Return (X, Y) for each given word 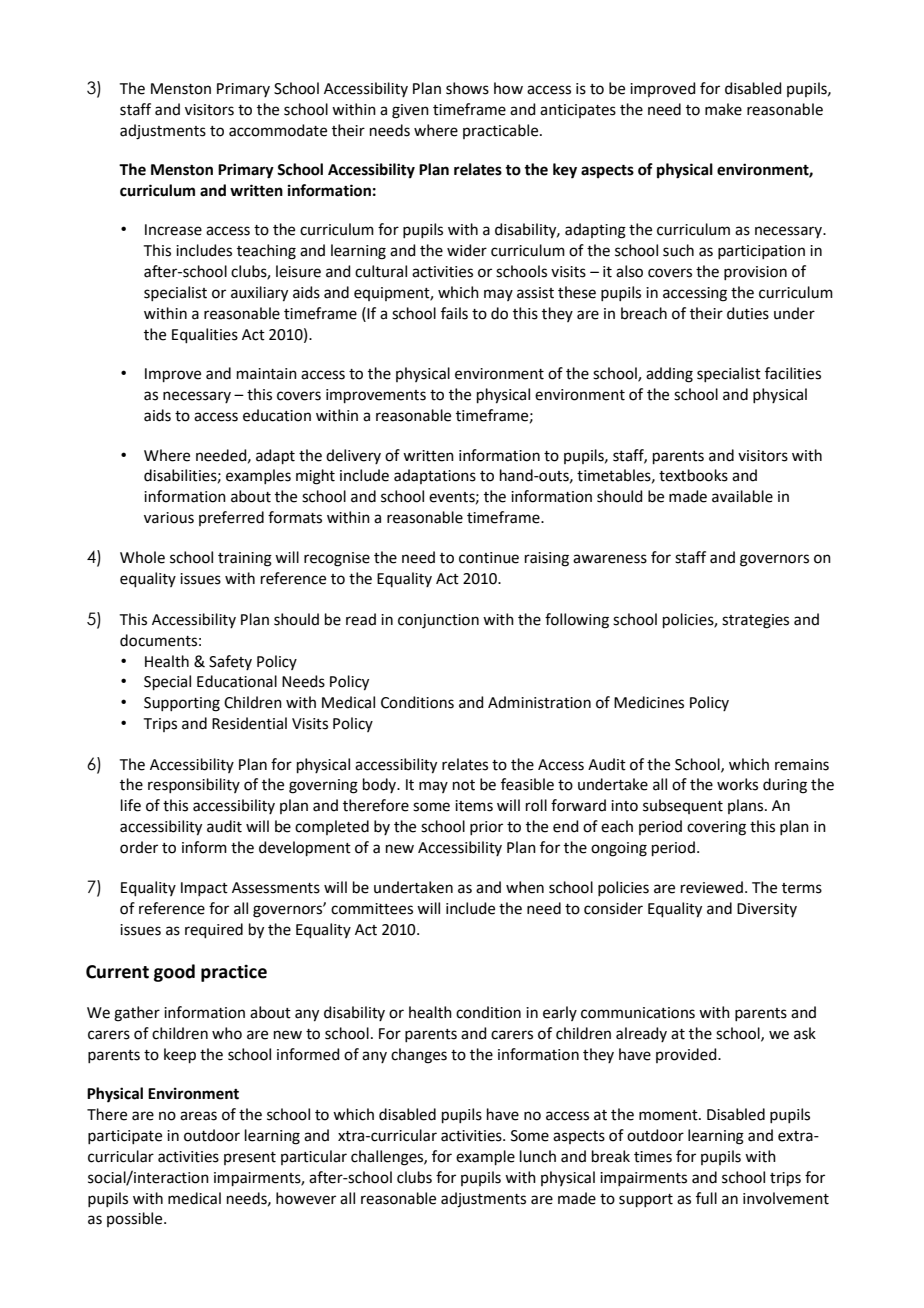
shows (467, 88)
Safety (230, 662)
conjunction (438, 621)
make (723, 109)
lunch (538, 1156)
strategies (755, 621)
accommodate (278, 130)
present (250, 1158)
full (706, 1198)
